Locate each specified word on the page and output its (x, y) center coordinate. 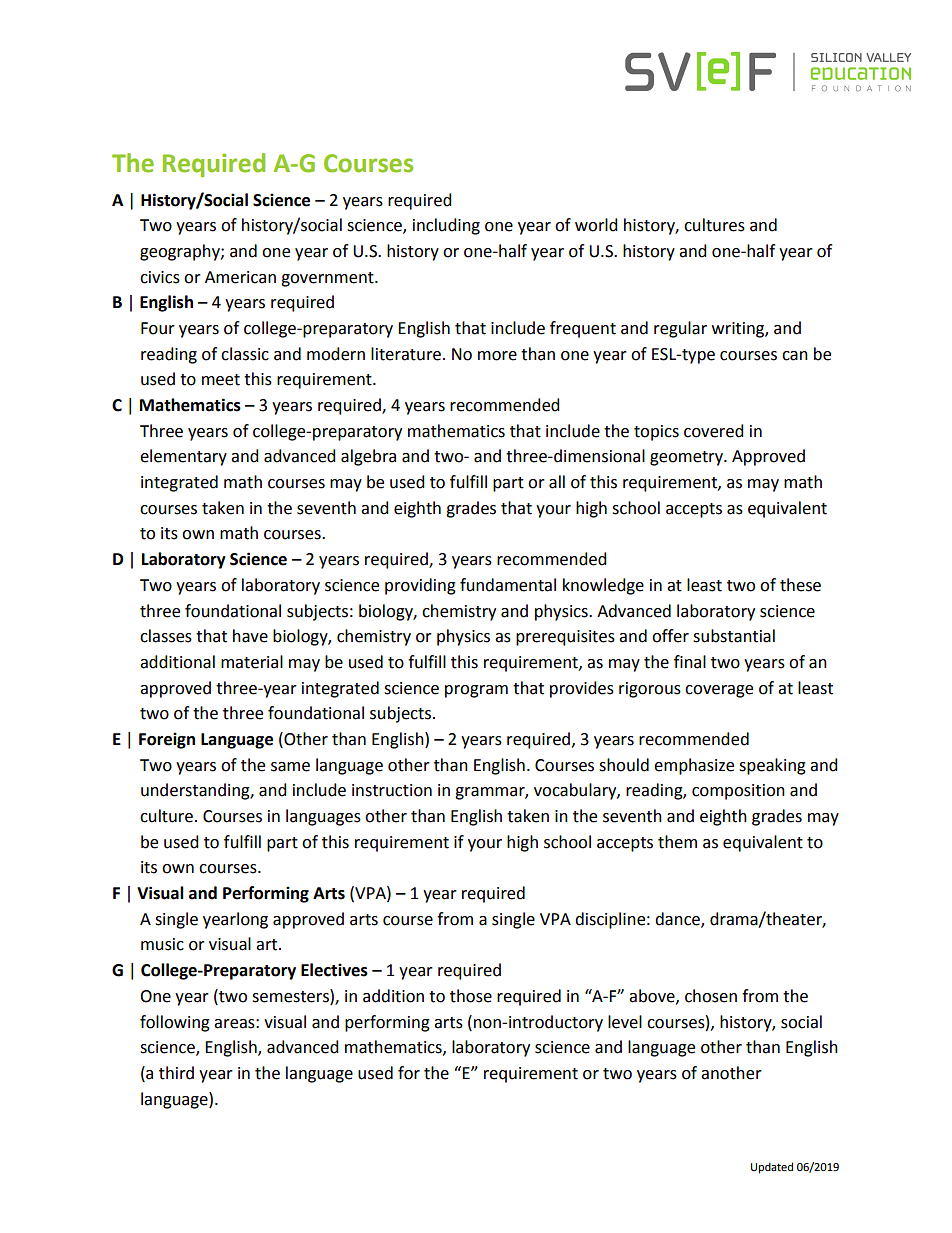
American (240, 277)
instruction (392, 790)
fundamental (508, 585)
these (800, 585)
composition (738, 792)
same (290, 767)
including (446, 226)
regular (680, 329)
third (176, 1073)
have (250, 636)
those (471, 996)
